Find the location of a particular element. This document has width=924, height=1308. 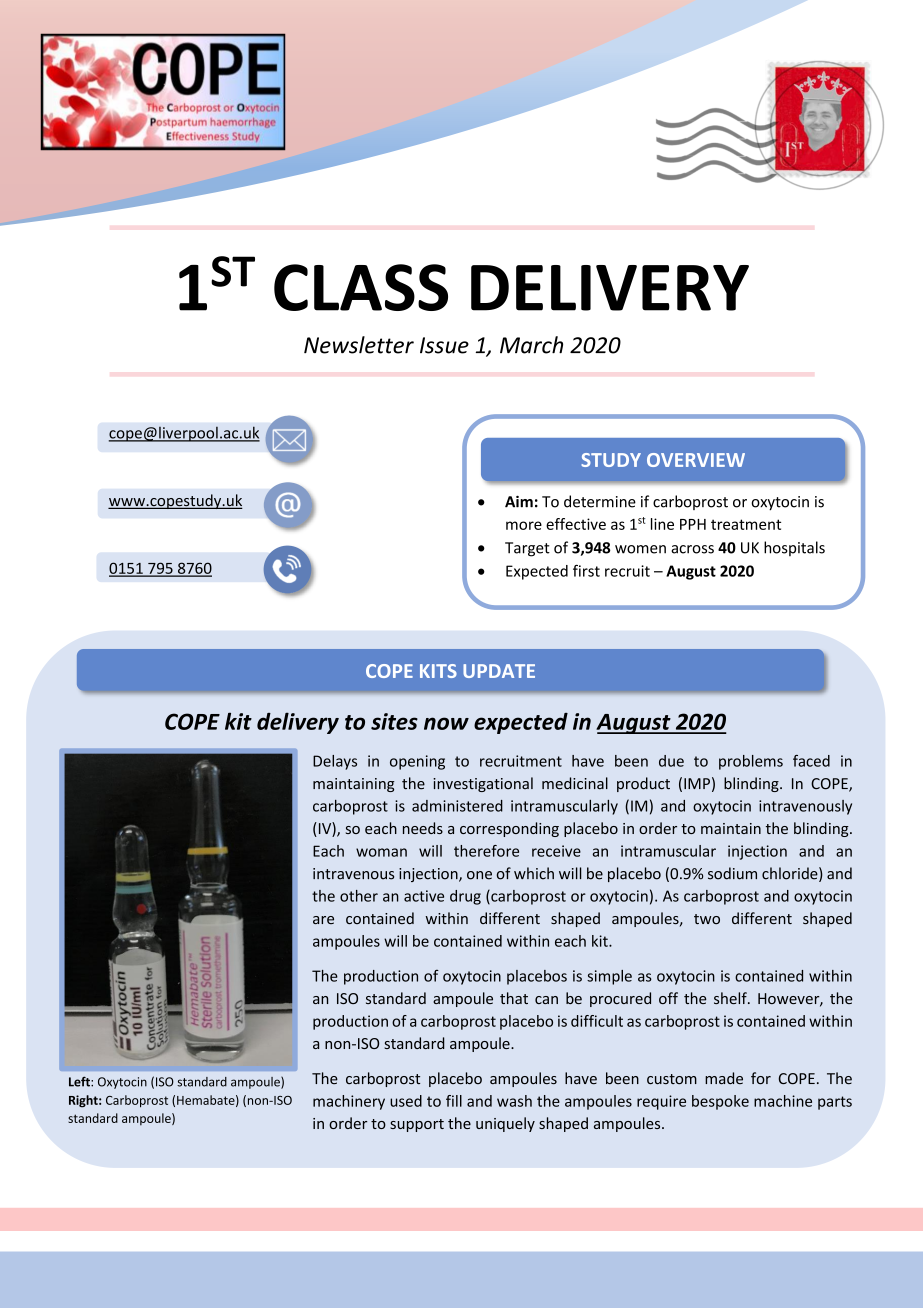

Target is located at coordinates (527, 549).
